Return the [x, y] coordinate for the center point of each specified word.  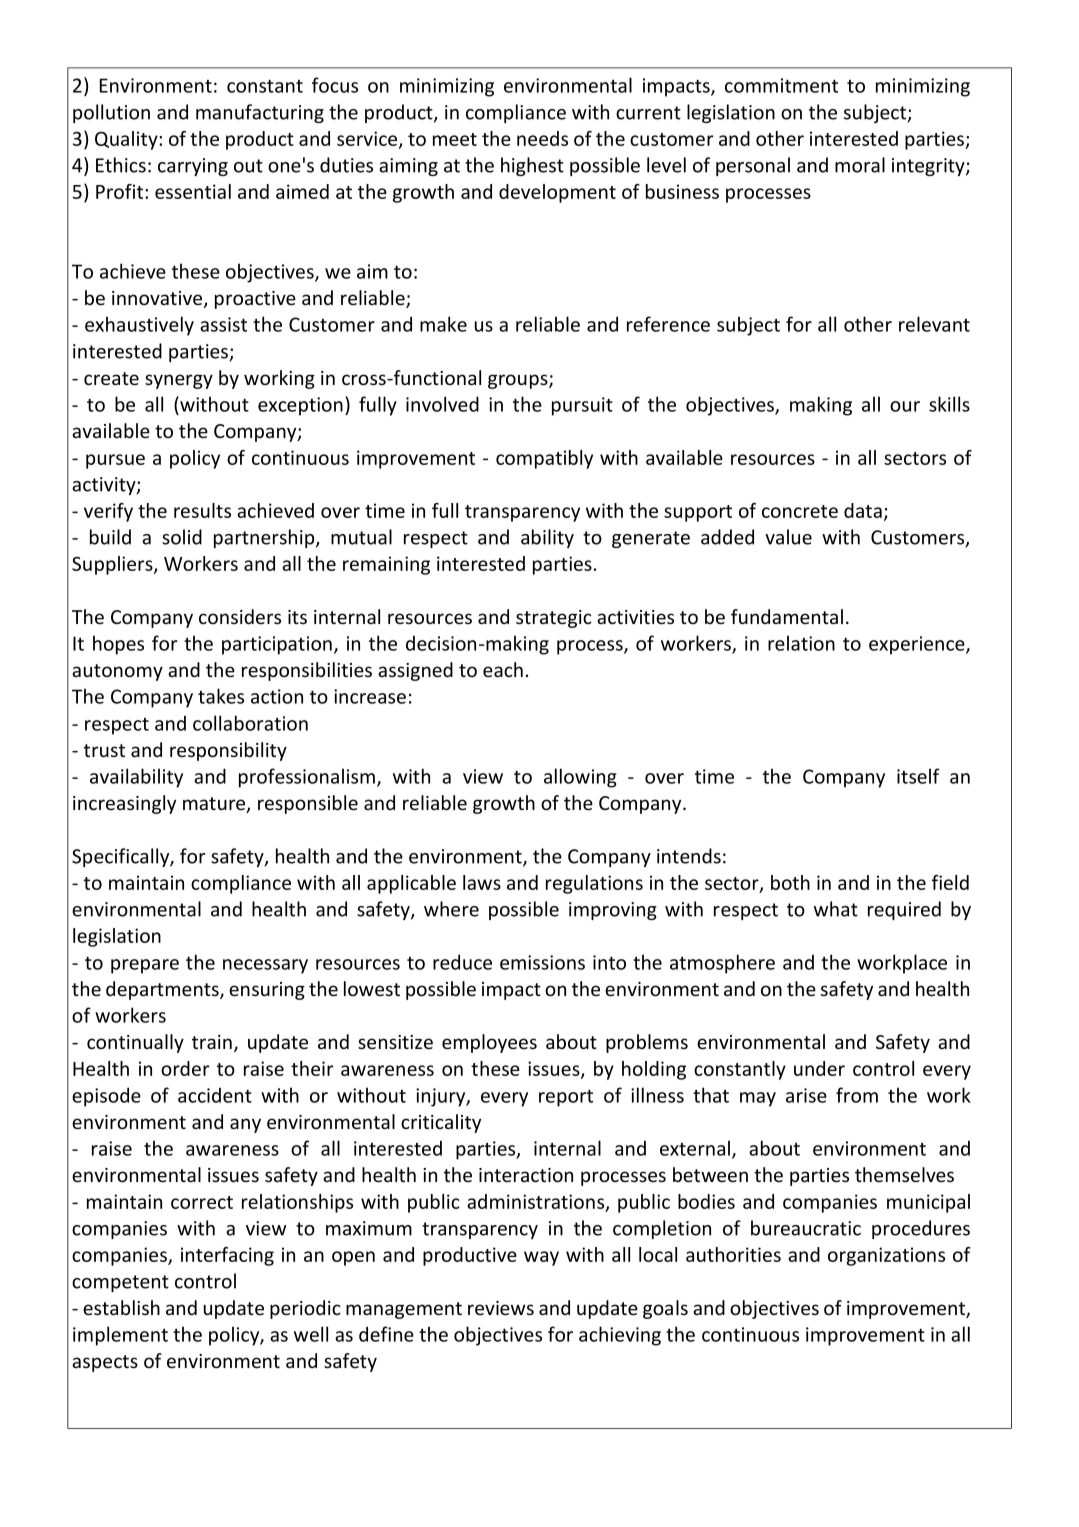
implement [120, 1336]
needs [542, 138]
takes [221, 696]
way [541, 1258]
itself [918, 776]
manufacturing [260, 113]
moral [860, 165]
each [503, 670]
